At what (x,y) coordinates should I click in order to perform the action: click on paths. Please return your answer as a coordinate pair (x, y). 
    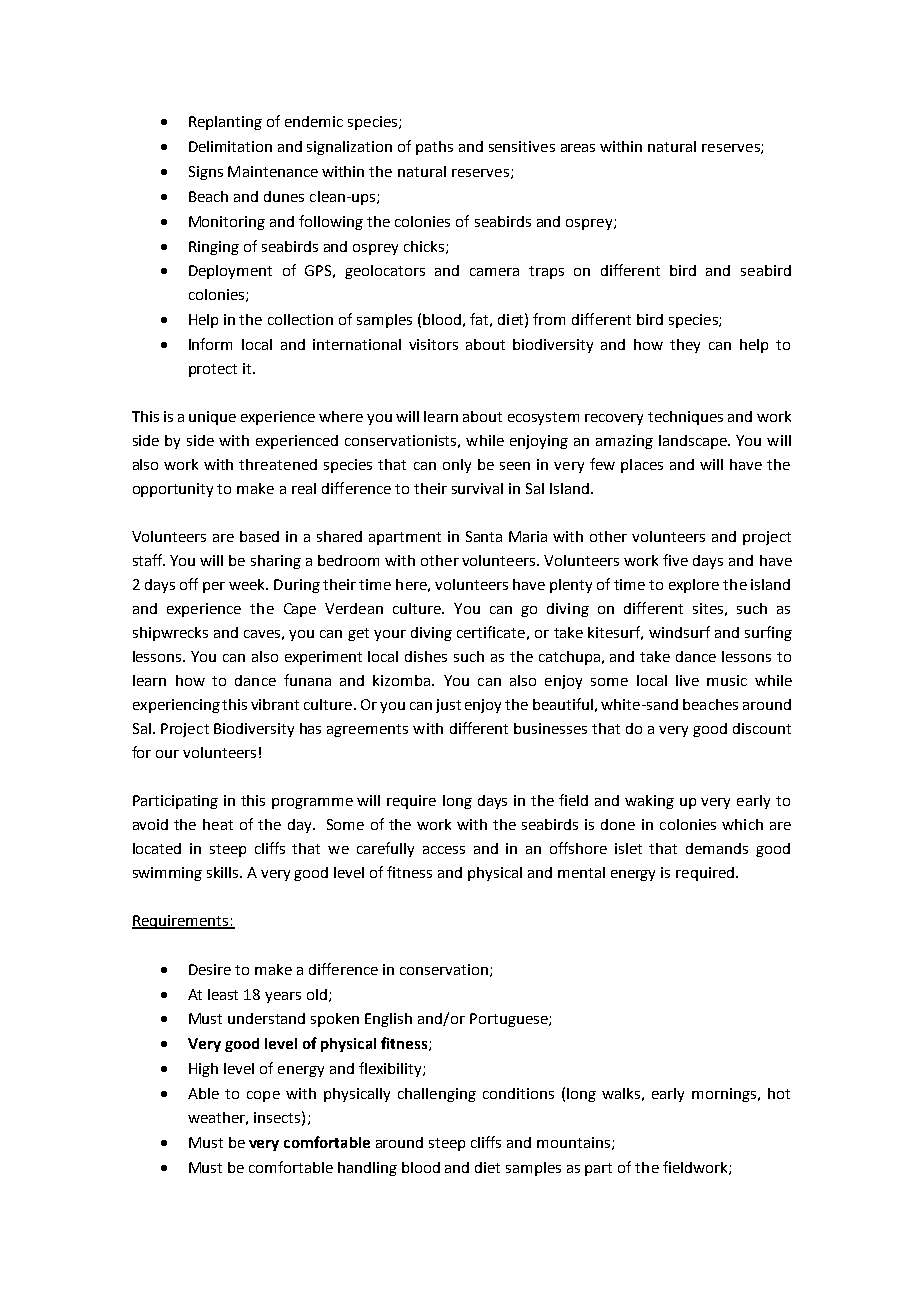
    Looking at the image, I should click on (434, 148).
